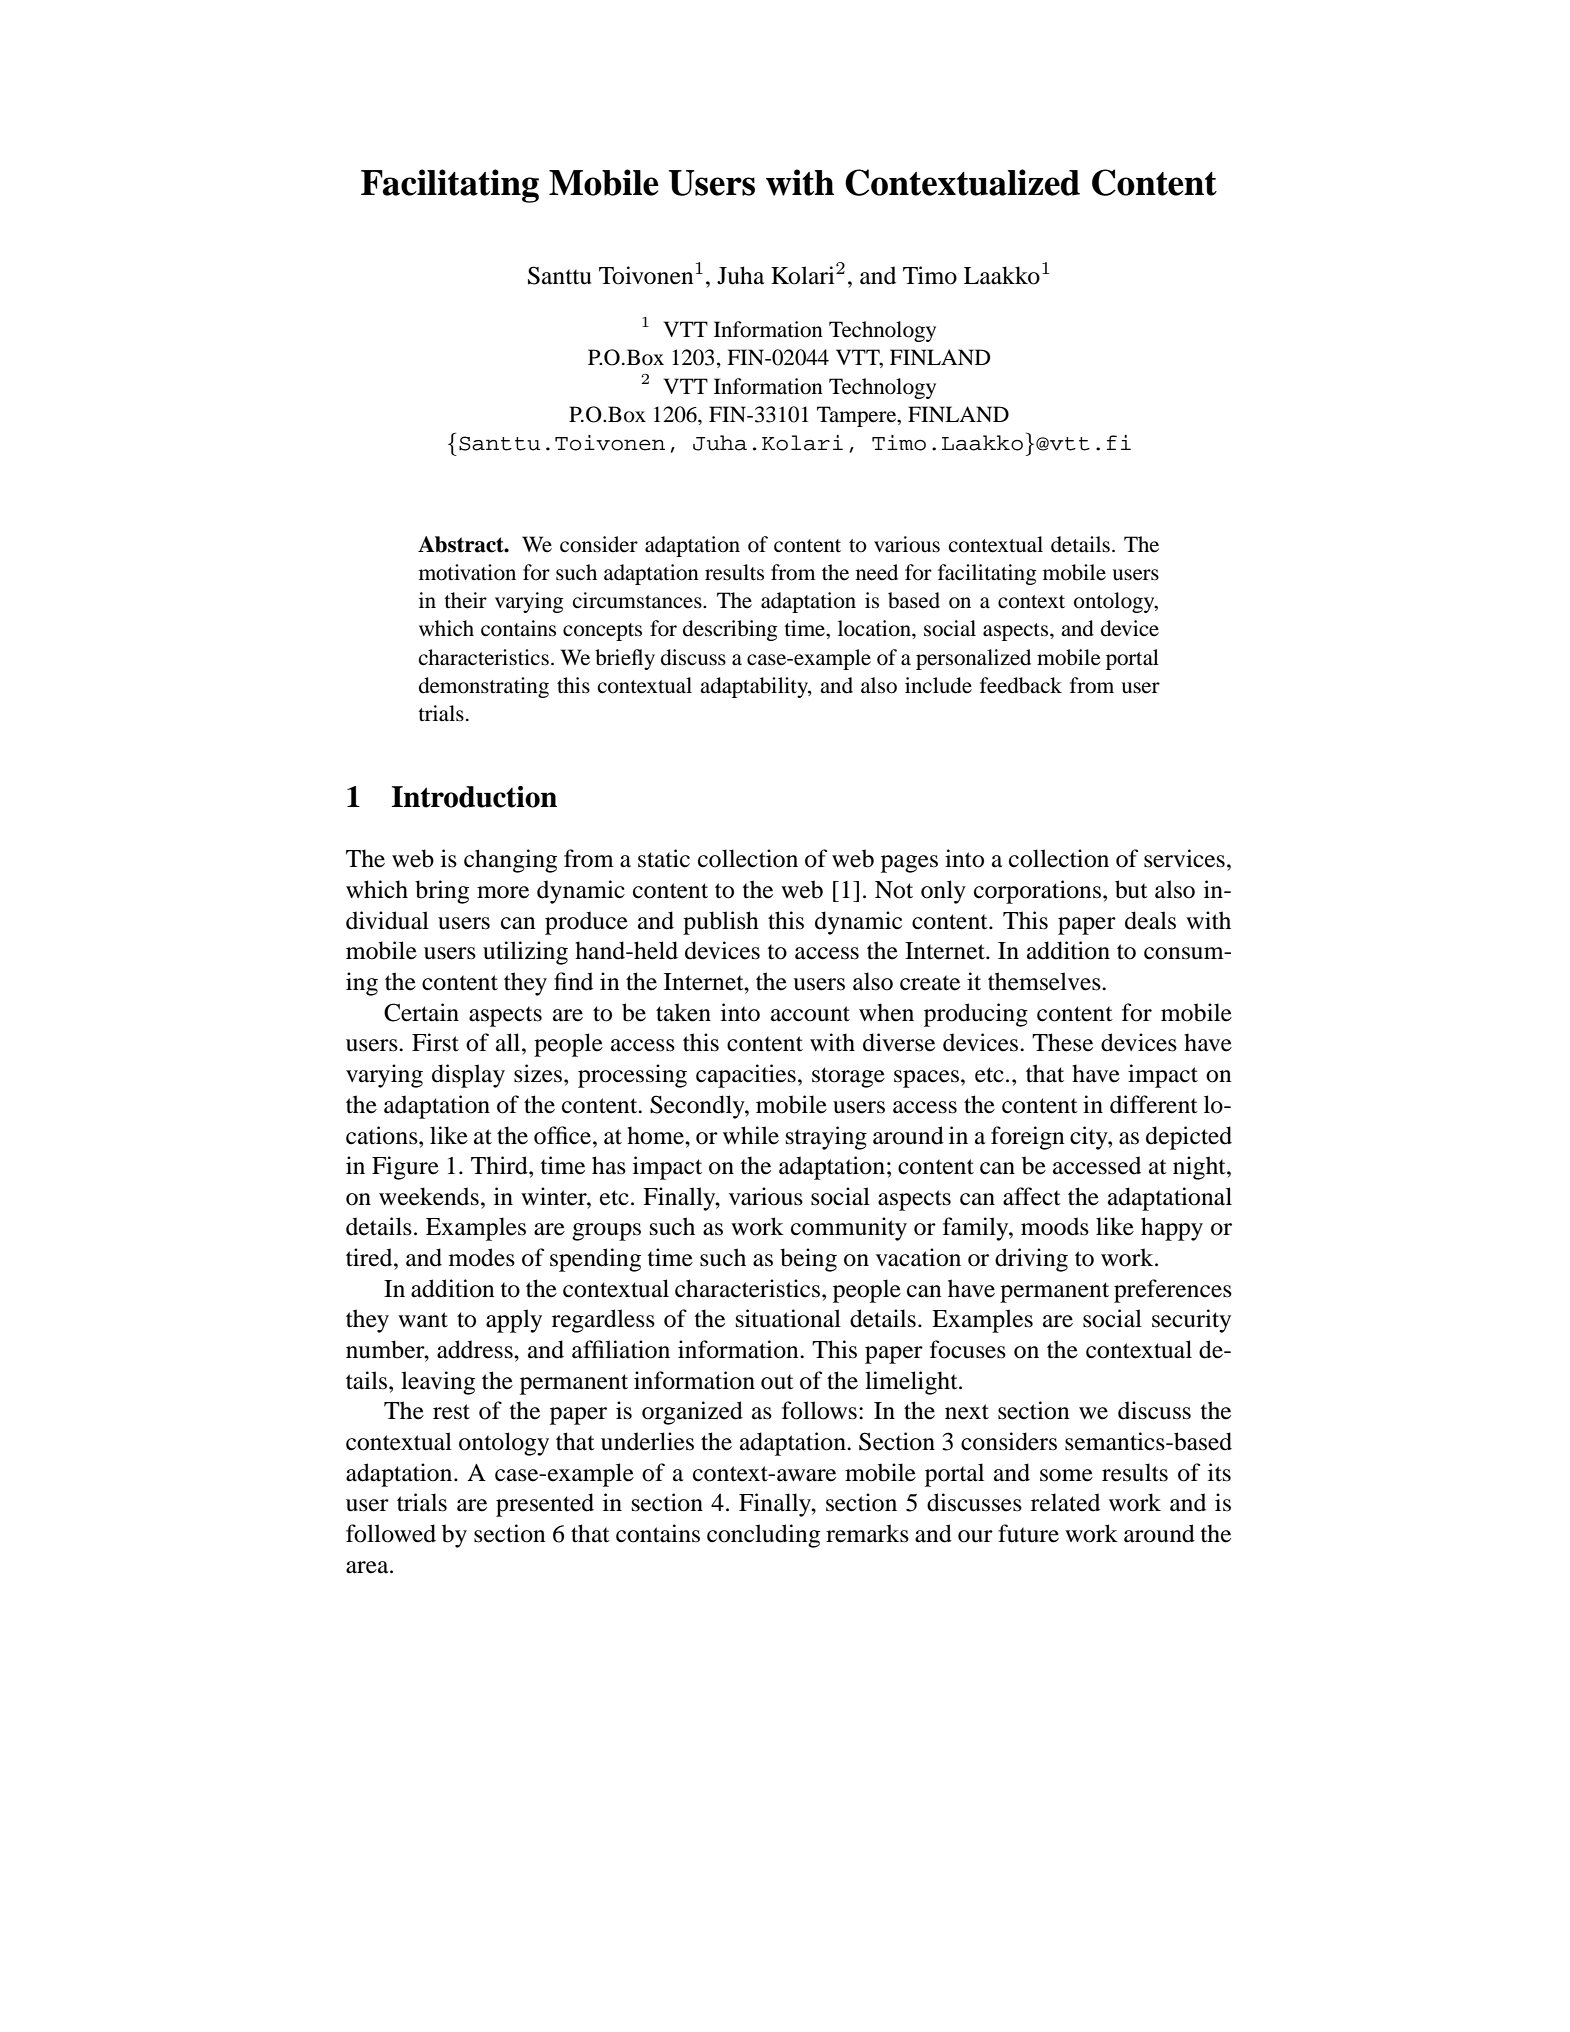 The height and width of the image is (2032, 1570). What do you see at coordinates (721, 923) in the image?
I see `publish` at bounding box center [721, 923].
